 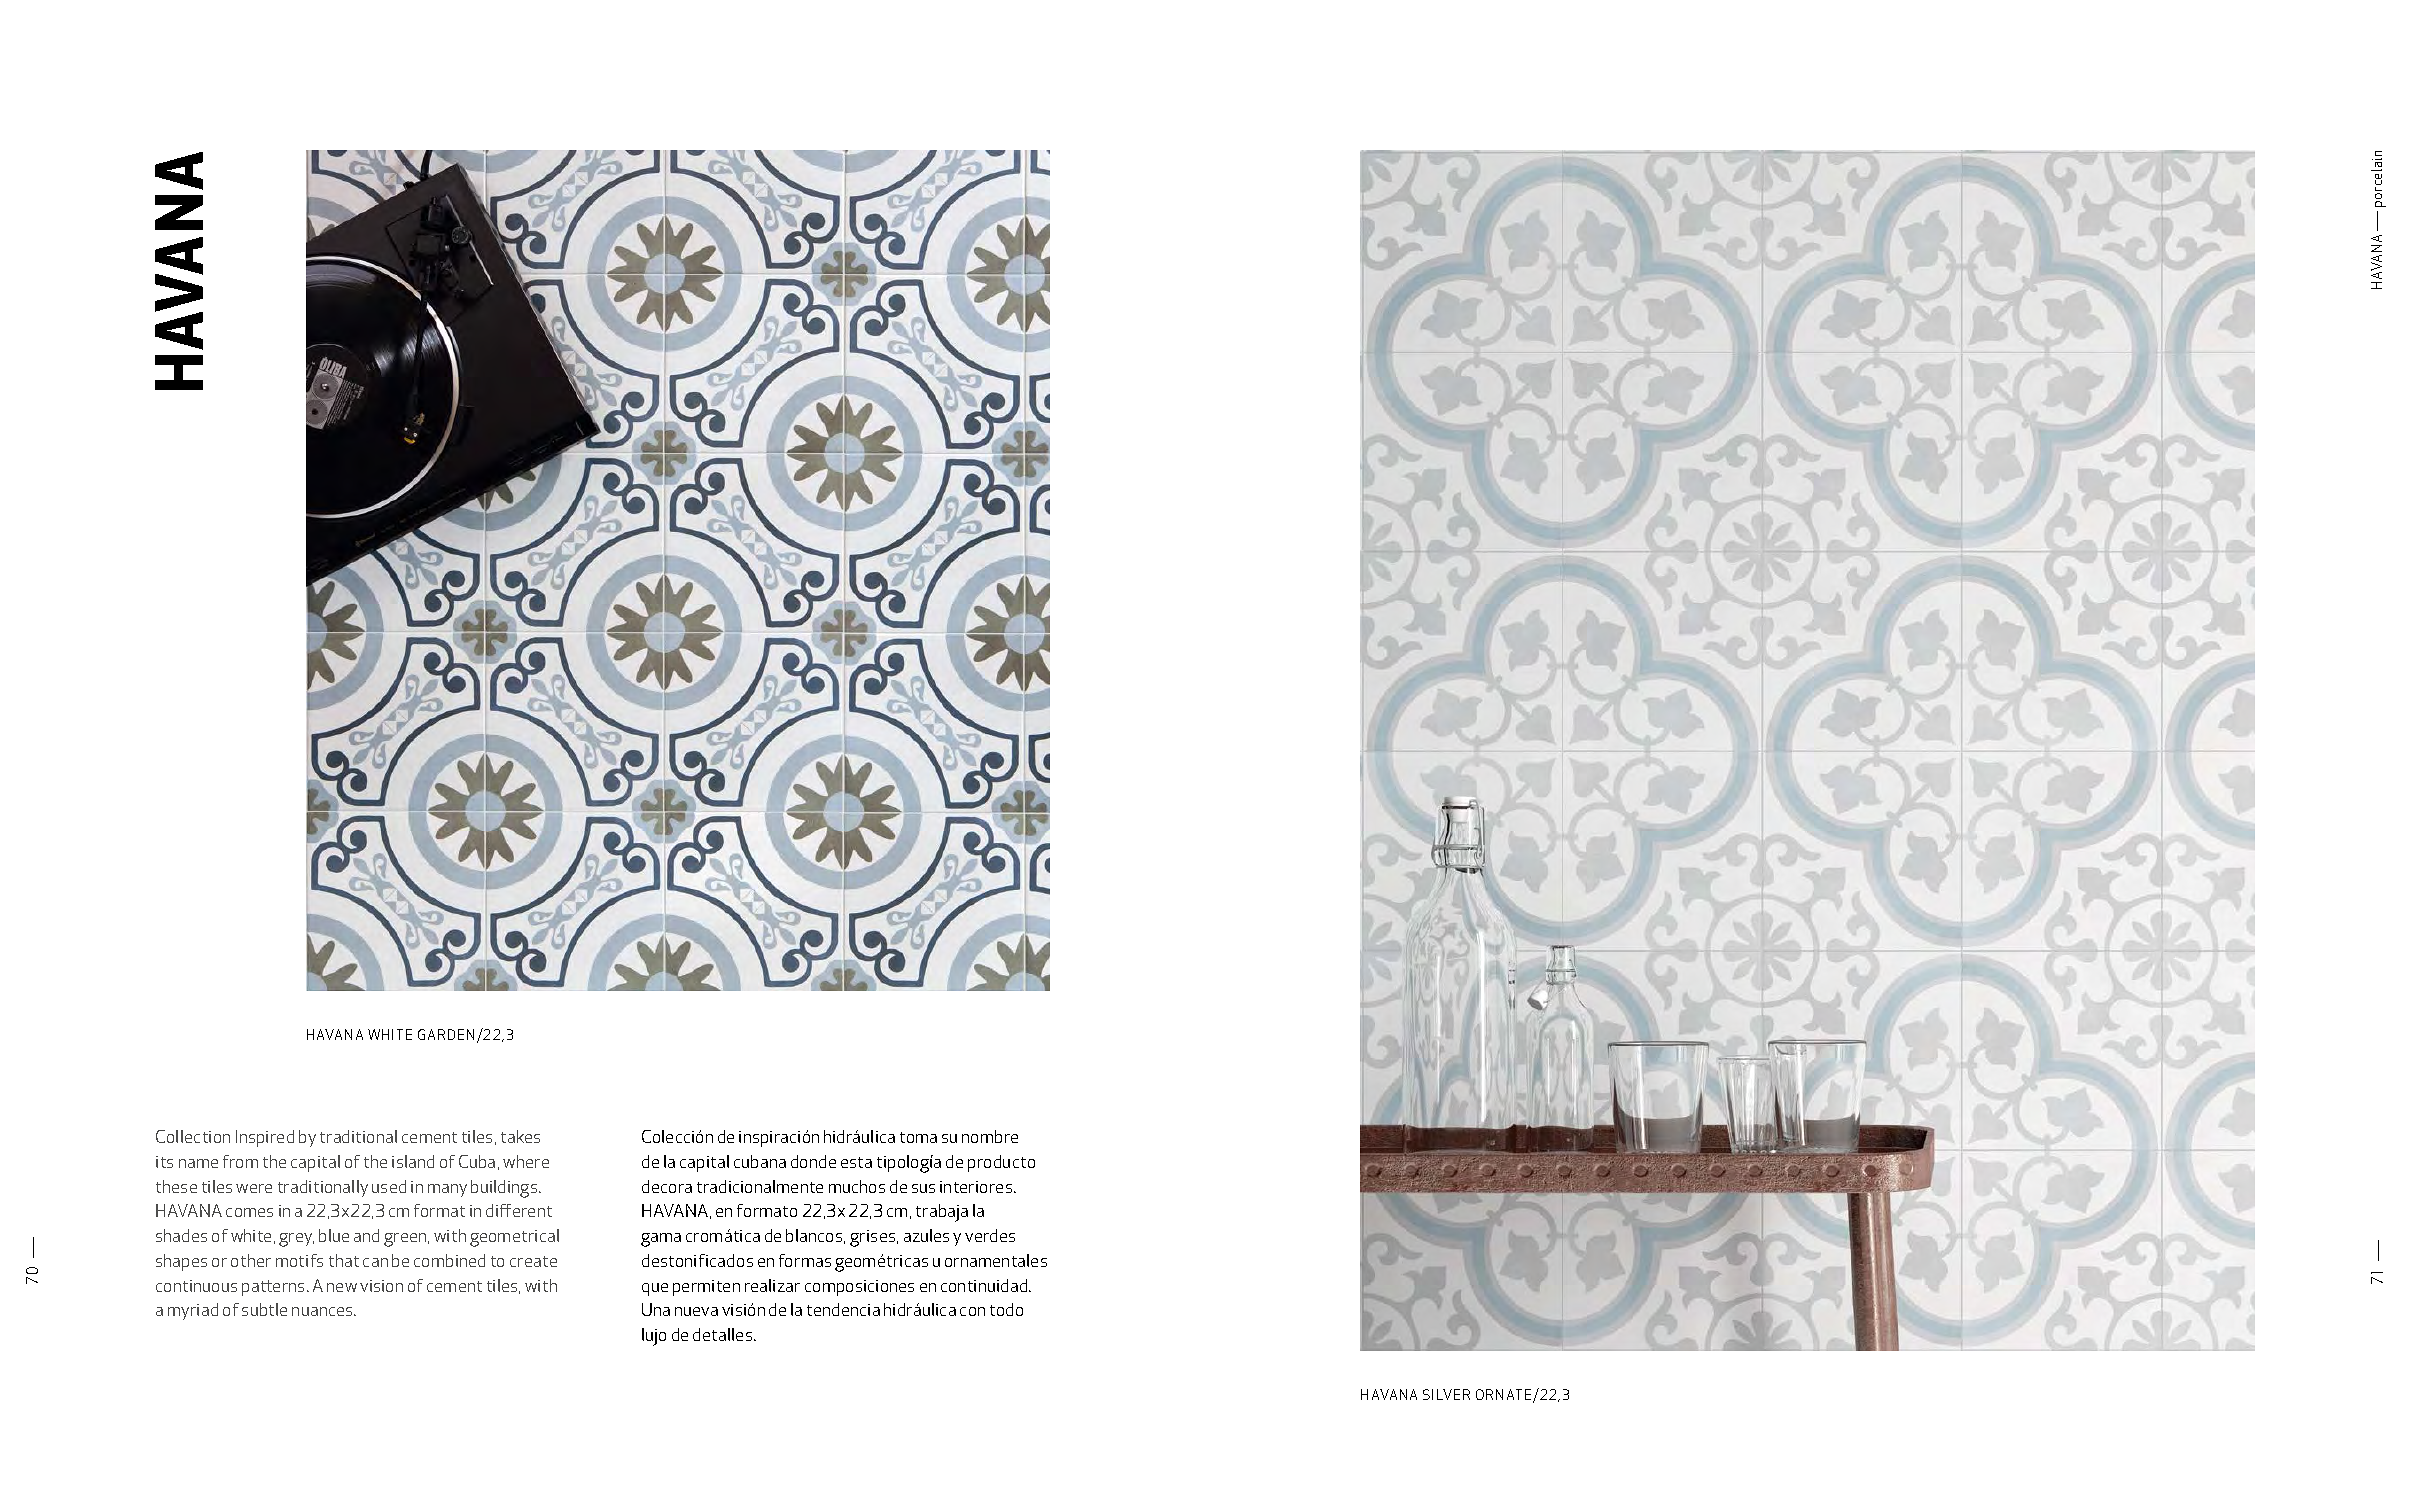 I want to click on nombre, so click(x=990, y=1136).
